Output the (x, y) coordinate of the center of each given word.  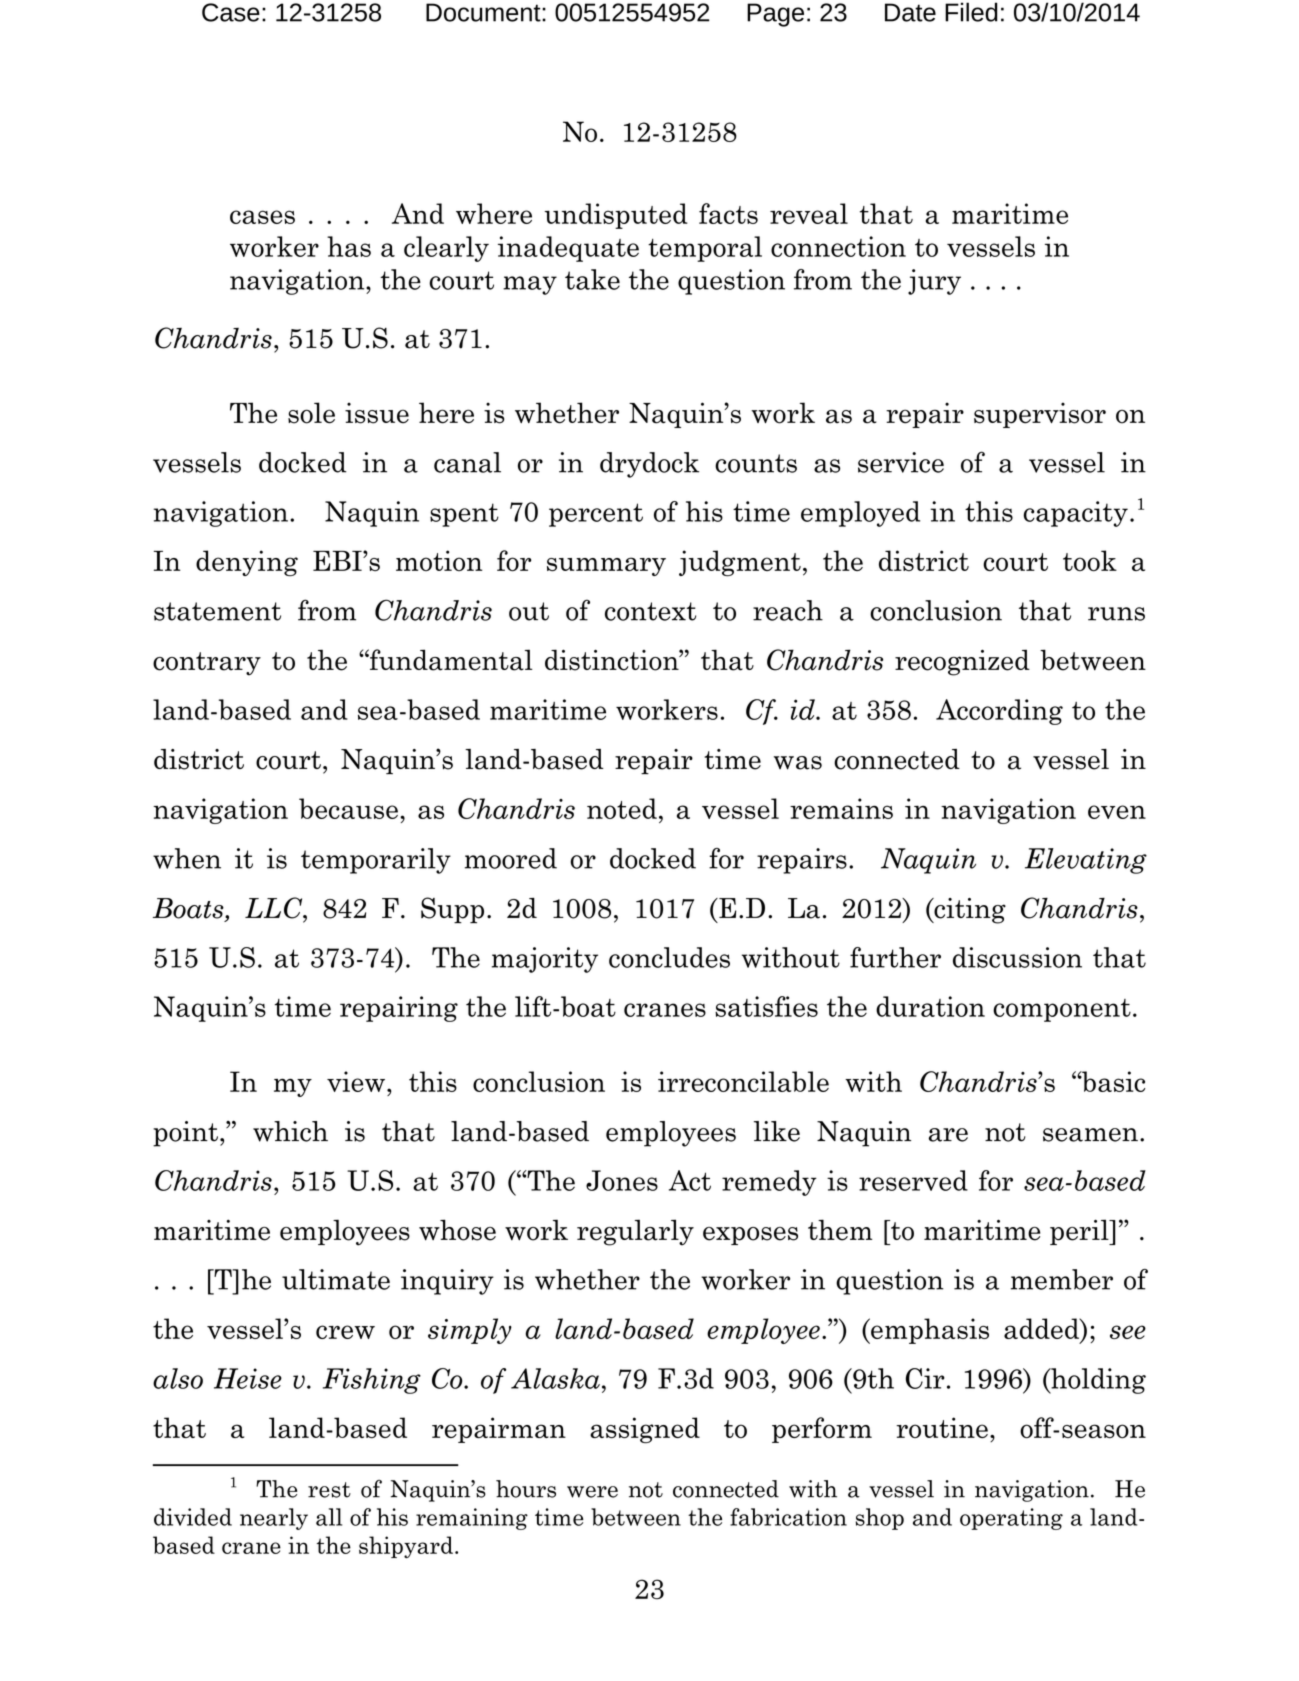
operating (1011, 1519)
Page (775, 15)
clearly (446, 249)
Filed (971, 12)
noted (622, 808)
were (592, 1492)
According (999, 712)
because (348, 808)
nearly (274, 1519)
